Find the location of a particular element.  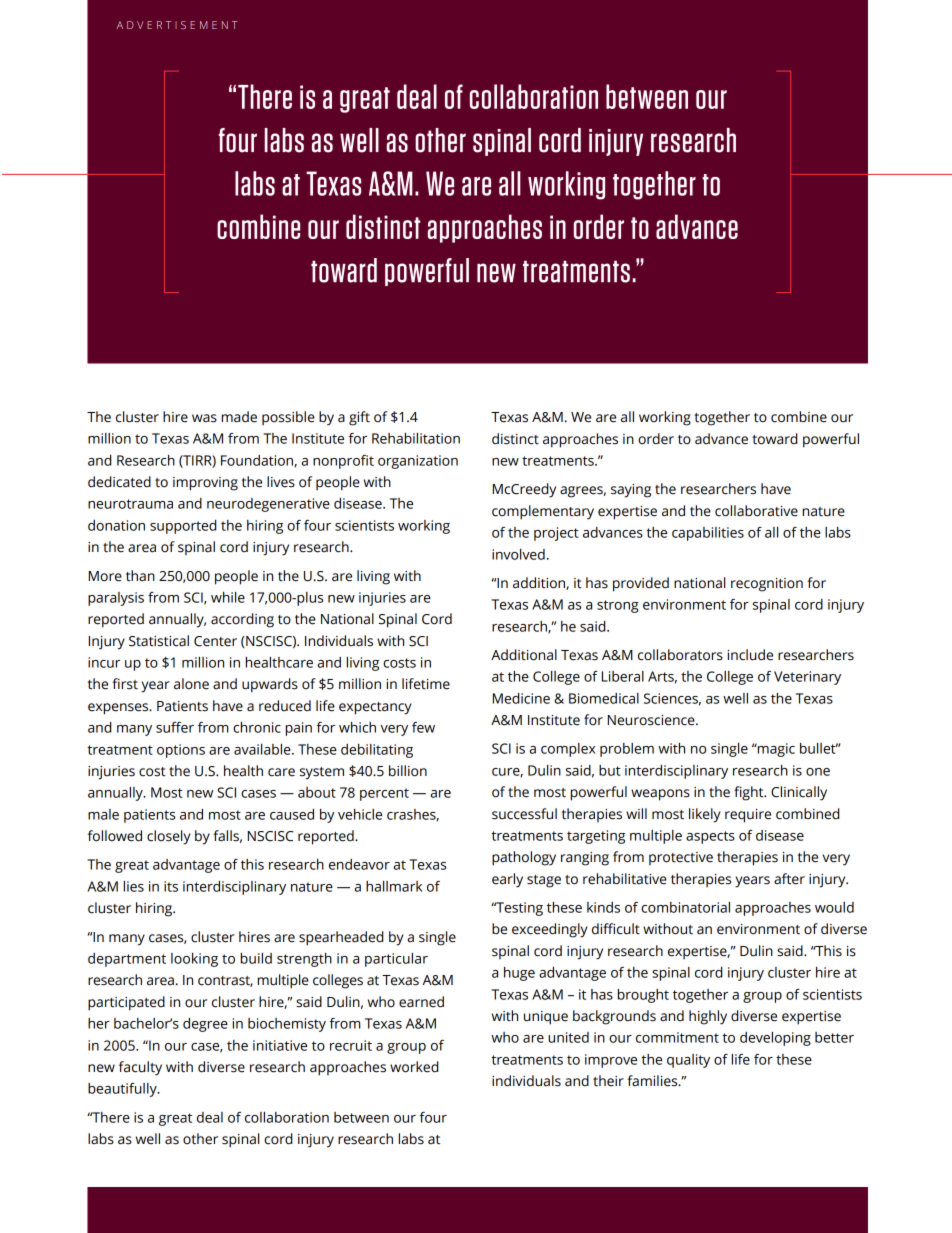

ADVERTISEMENT is located at coordinates (177, 25).
